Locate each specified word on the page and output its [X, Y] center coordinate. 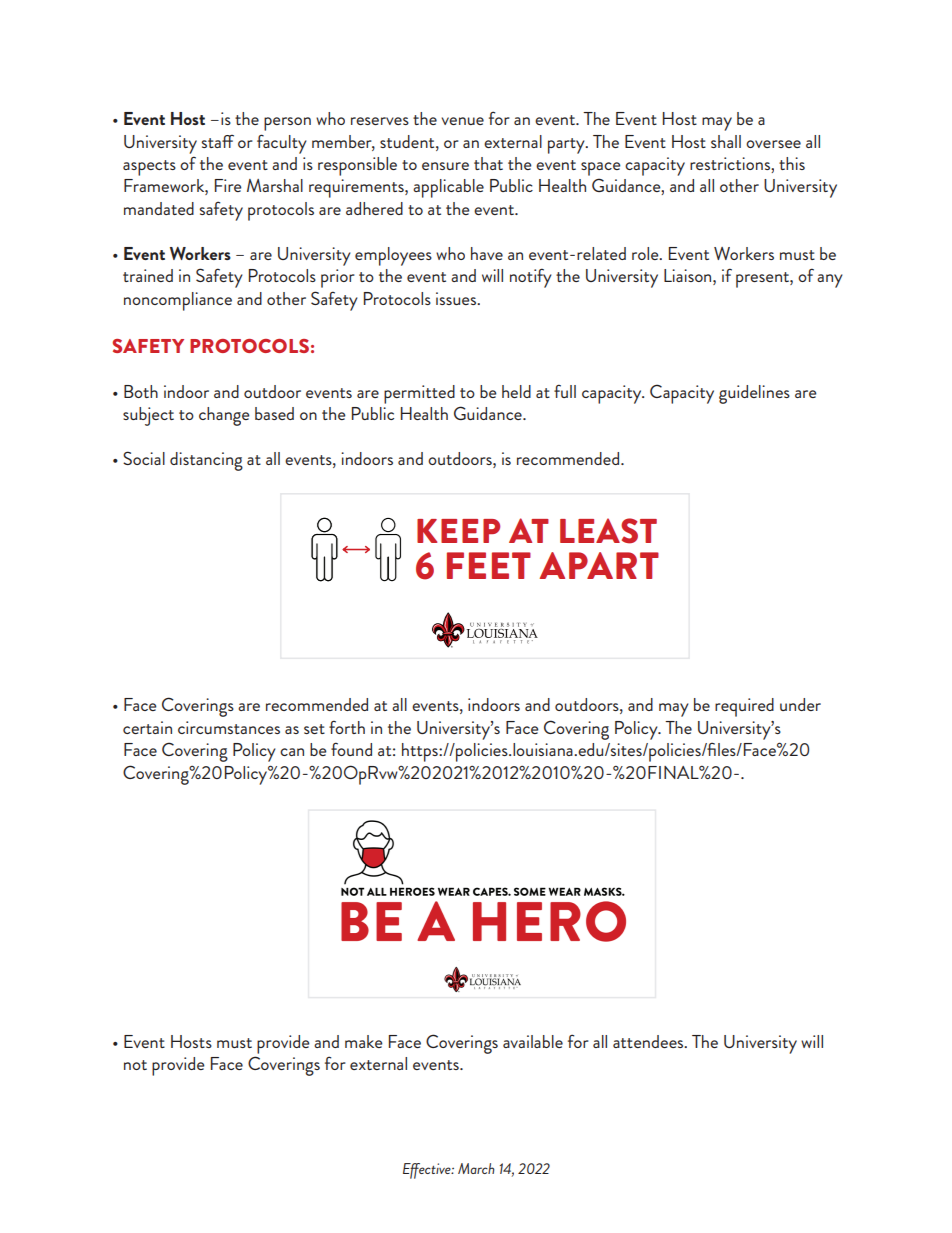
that [488, 163]
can [292, 752]
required [744, 707]
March [476, 1168]
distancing [206, 461]
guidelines [754, 394]
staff [217, 141]
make [364, 1041]
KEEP [458, 531]
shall [726, 141]
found [351, 749]
